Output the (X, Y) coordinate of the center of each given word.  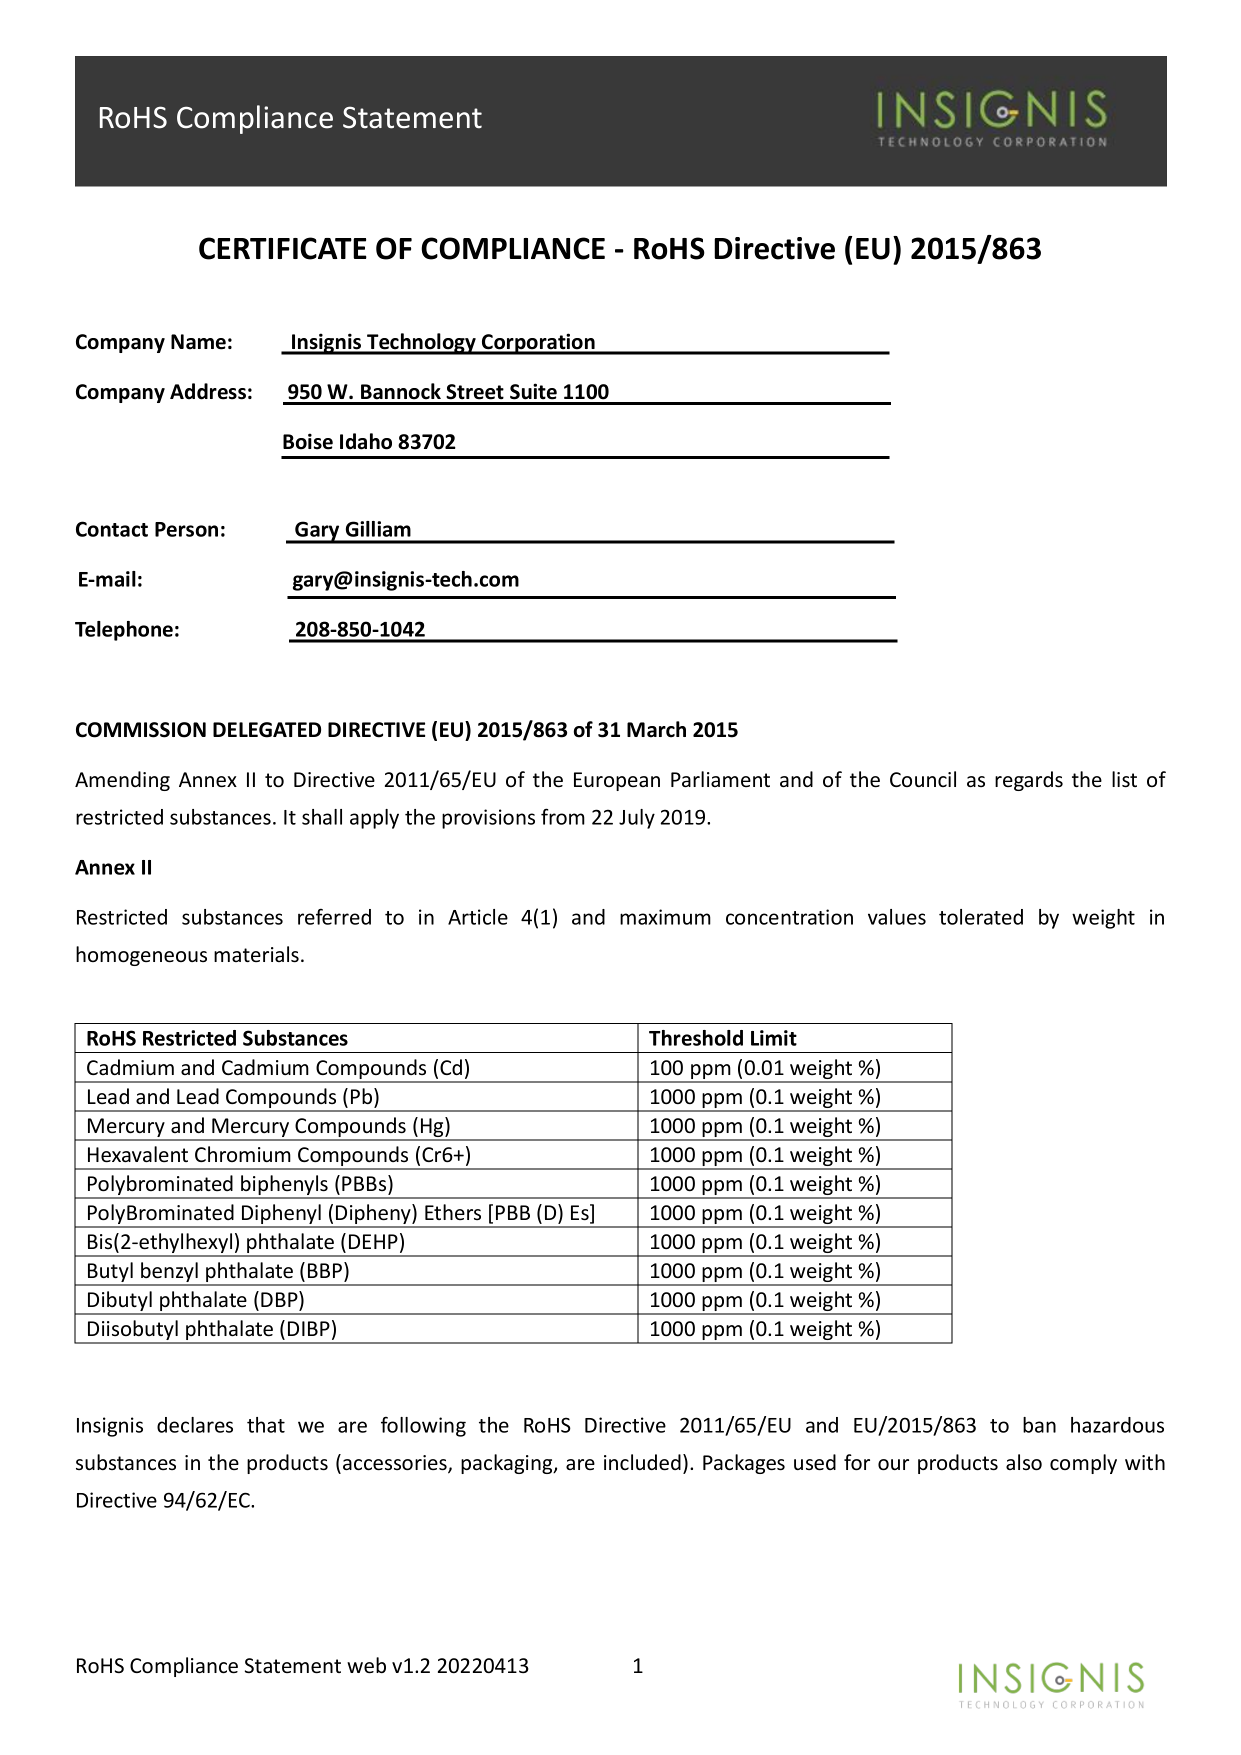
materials (256, 954)
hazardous (1117, 1425)
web (366, 1665)
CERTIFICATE (283, 248)
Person (186, 529)
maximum (665, 917)
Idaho (366, 441)
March (656, 729)
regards (1029, 781)
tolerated (981, 917)
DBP (280, 1300)
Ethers (453, 1212)
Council (923, 779)
